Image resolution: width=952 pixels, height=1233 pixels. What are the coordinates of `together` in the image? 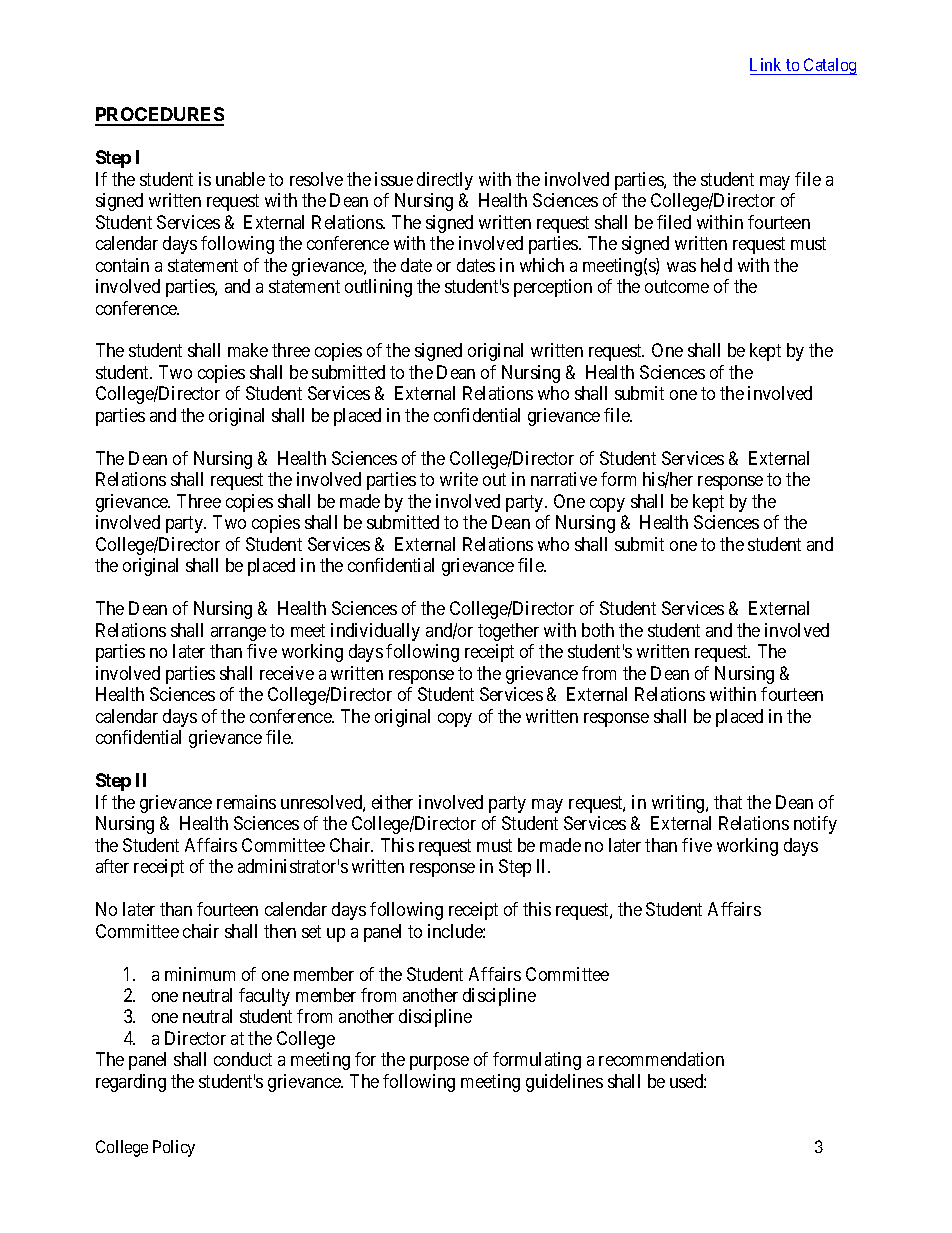 It's located at (508, 632).
